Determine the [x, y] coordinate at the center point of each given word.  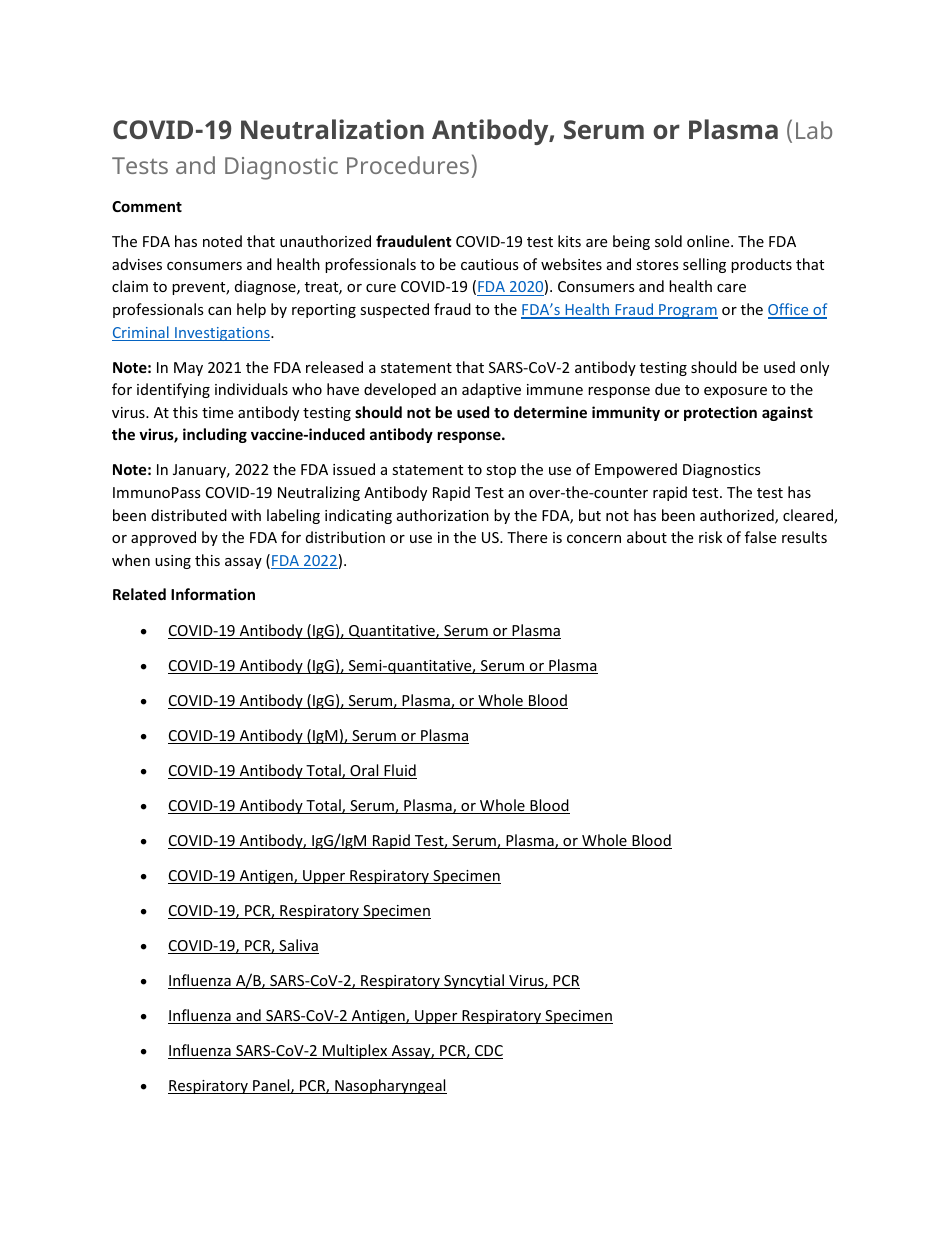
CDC [488, 1052]
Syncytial [474, 981]
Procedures [408, 165]
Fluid [399, 771]
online [709, 241]
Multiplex [355, 1051]
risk [710, 537]
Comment [147, 206]
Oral [364, 771]
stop [501, 471]
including [215, 435]
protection [720, 413]
